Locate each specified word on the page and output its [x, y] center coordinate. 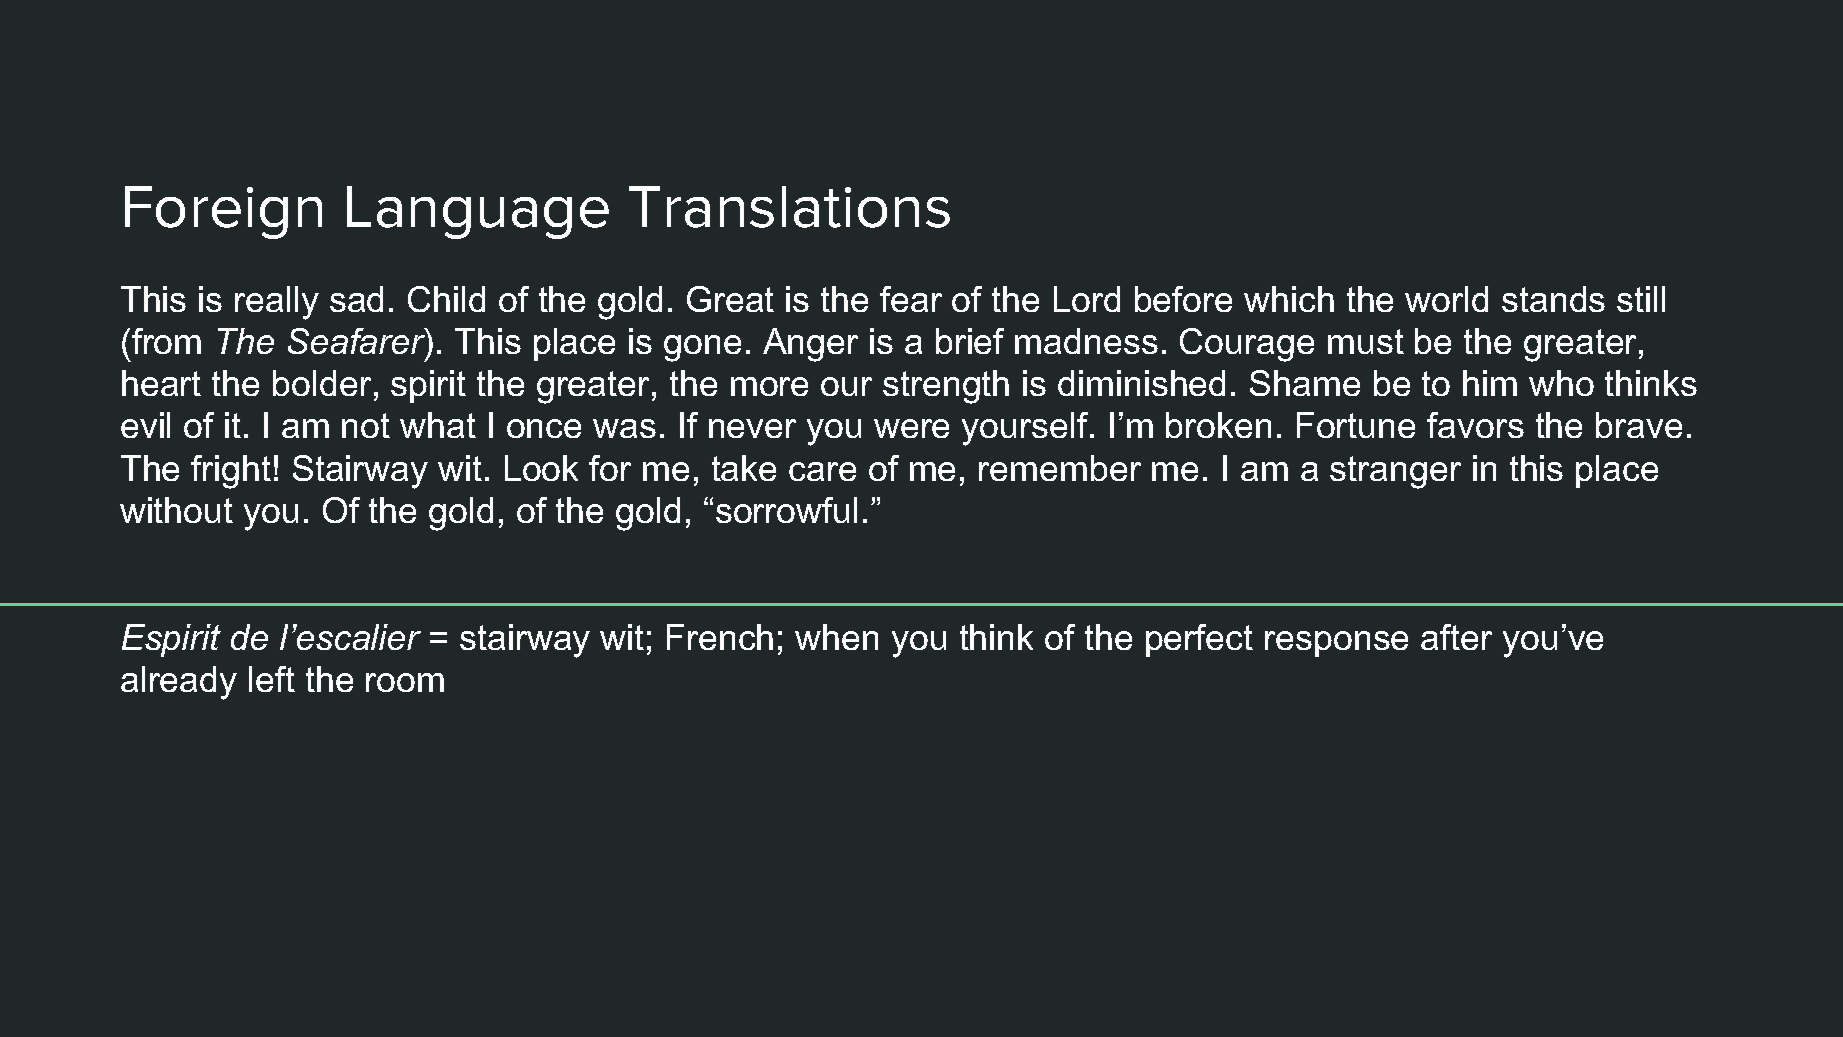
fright [231, 472]
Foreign [223, 212]
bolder [322, 383]
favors [1475, 425]
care [822, 471]
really [277, 303]
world [1446, 299]
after [1456, 637]
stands [1553, 299]
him [1490, 383]
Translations [789, 207]
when [836, 637]
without [176, 510]
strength [946, 387]
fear [911, 299]
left [272, 679]
